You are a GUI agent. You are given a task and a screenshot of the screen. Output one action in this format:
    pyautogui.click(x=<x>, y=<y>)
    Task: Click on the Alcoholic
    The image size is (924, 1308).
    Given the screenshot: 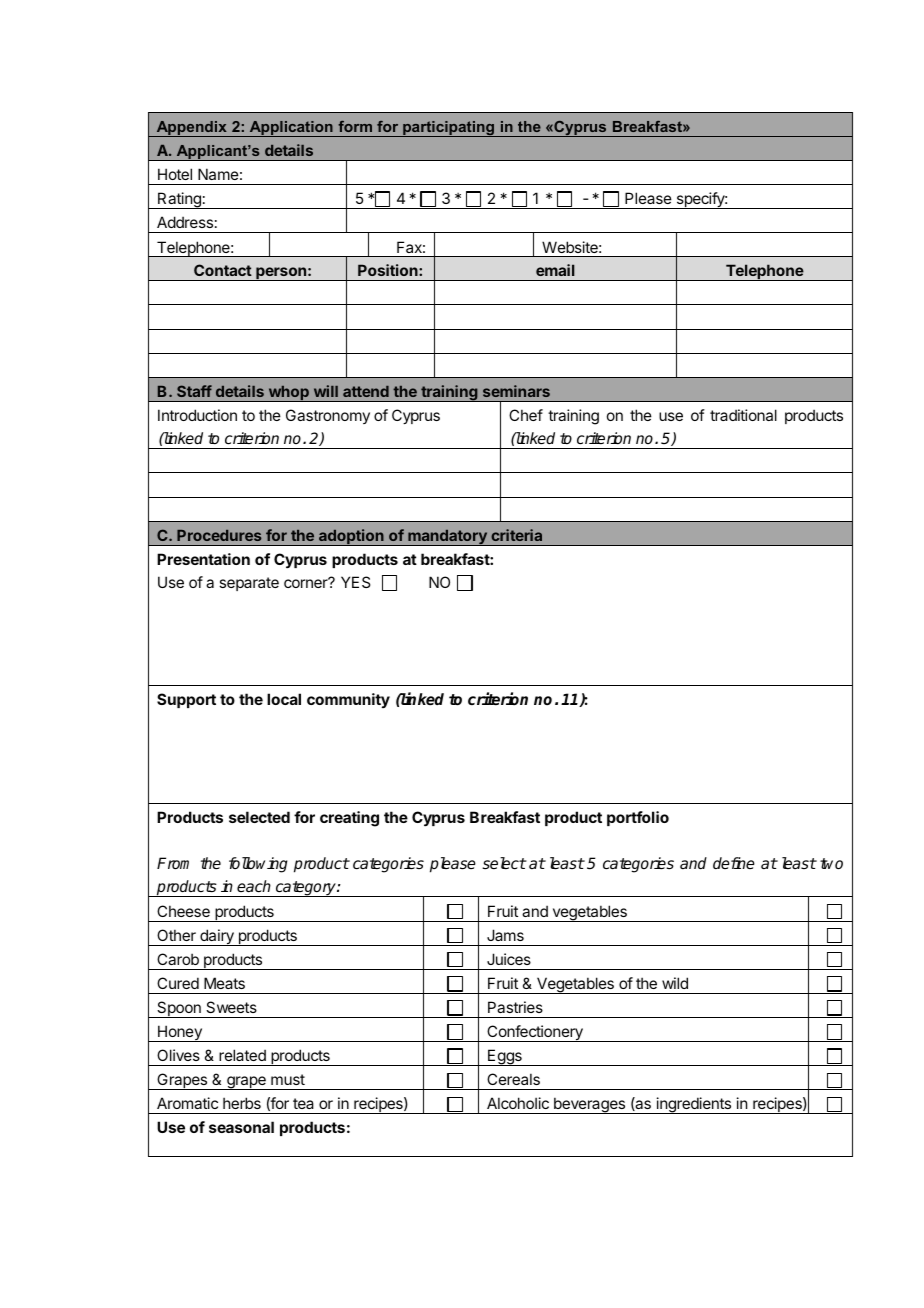 What is the action you would take?
    pyautogui.click(x=518, y=1103)
